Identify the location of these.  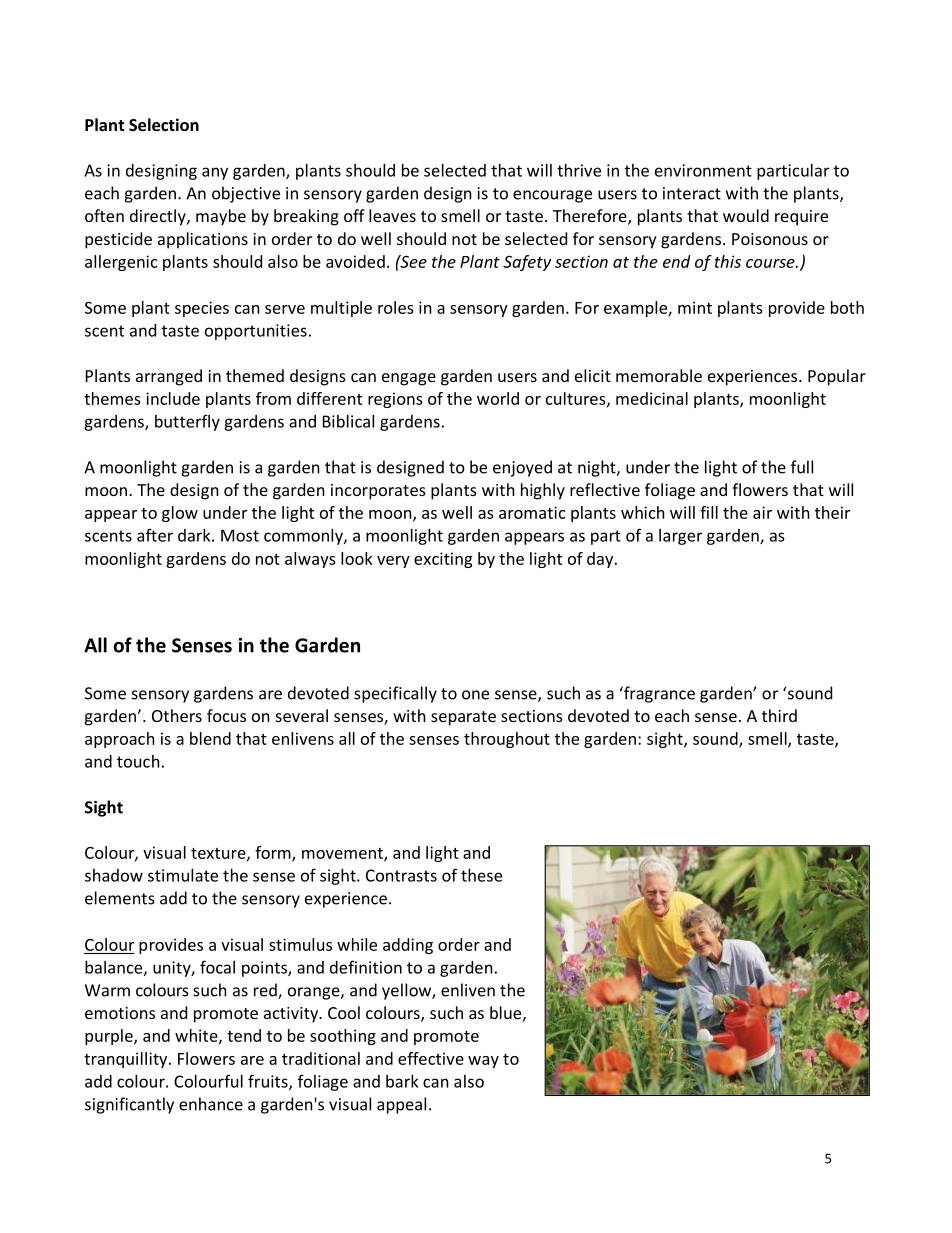
(481, 875).
